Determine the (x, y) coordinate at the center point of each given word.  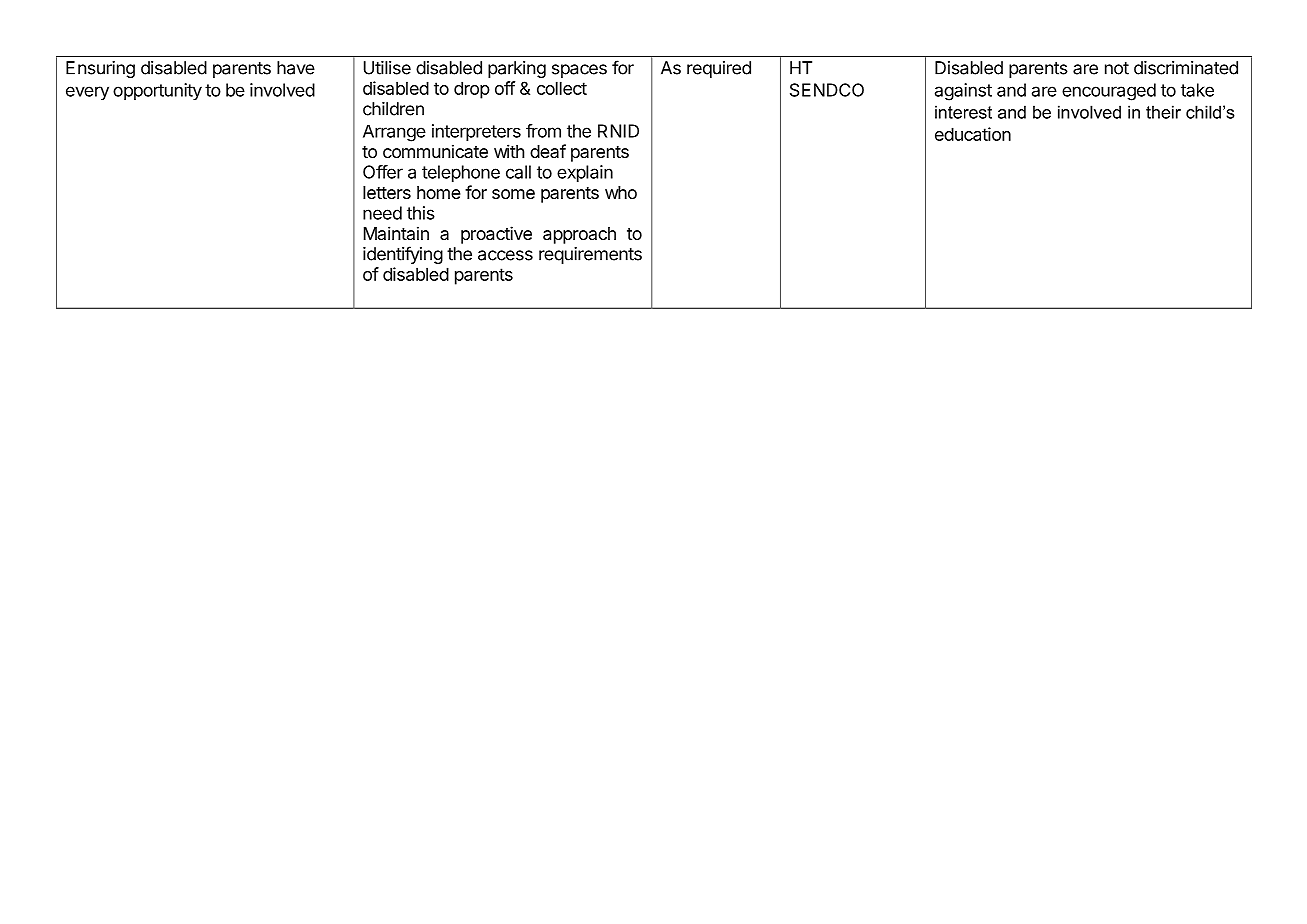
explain (585, 173)
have (296, 68)
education (973, 134)
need (382, 213)
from (543, 131)
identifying (403, 255)
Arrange (394, 133)
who (621, 192)
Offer (383, 172)
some (513, 194)
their (1163, 112)
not (1117, 68)
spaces (579, 71)
